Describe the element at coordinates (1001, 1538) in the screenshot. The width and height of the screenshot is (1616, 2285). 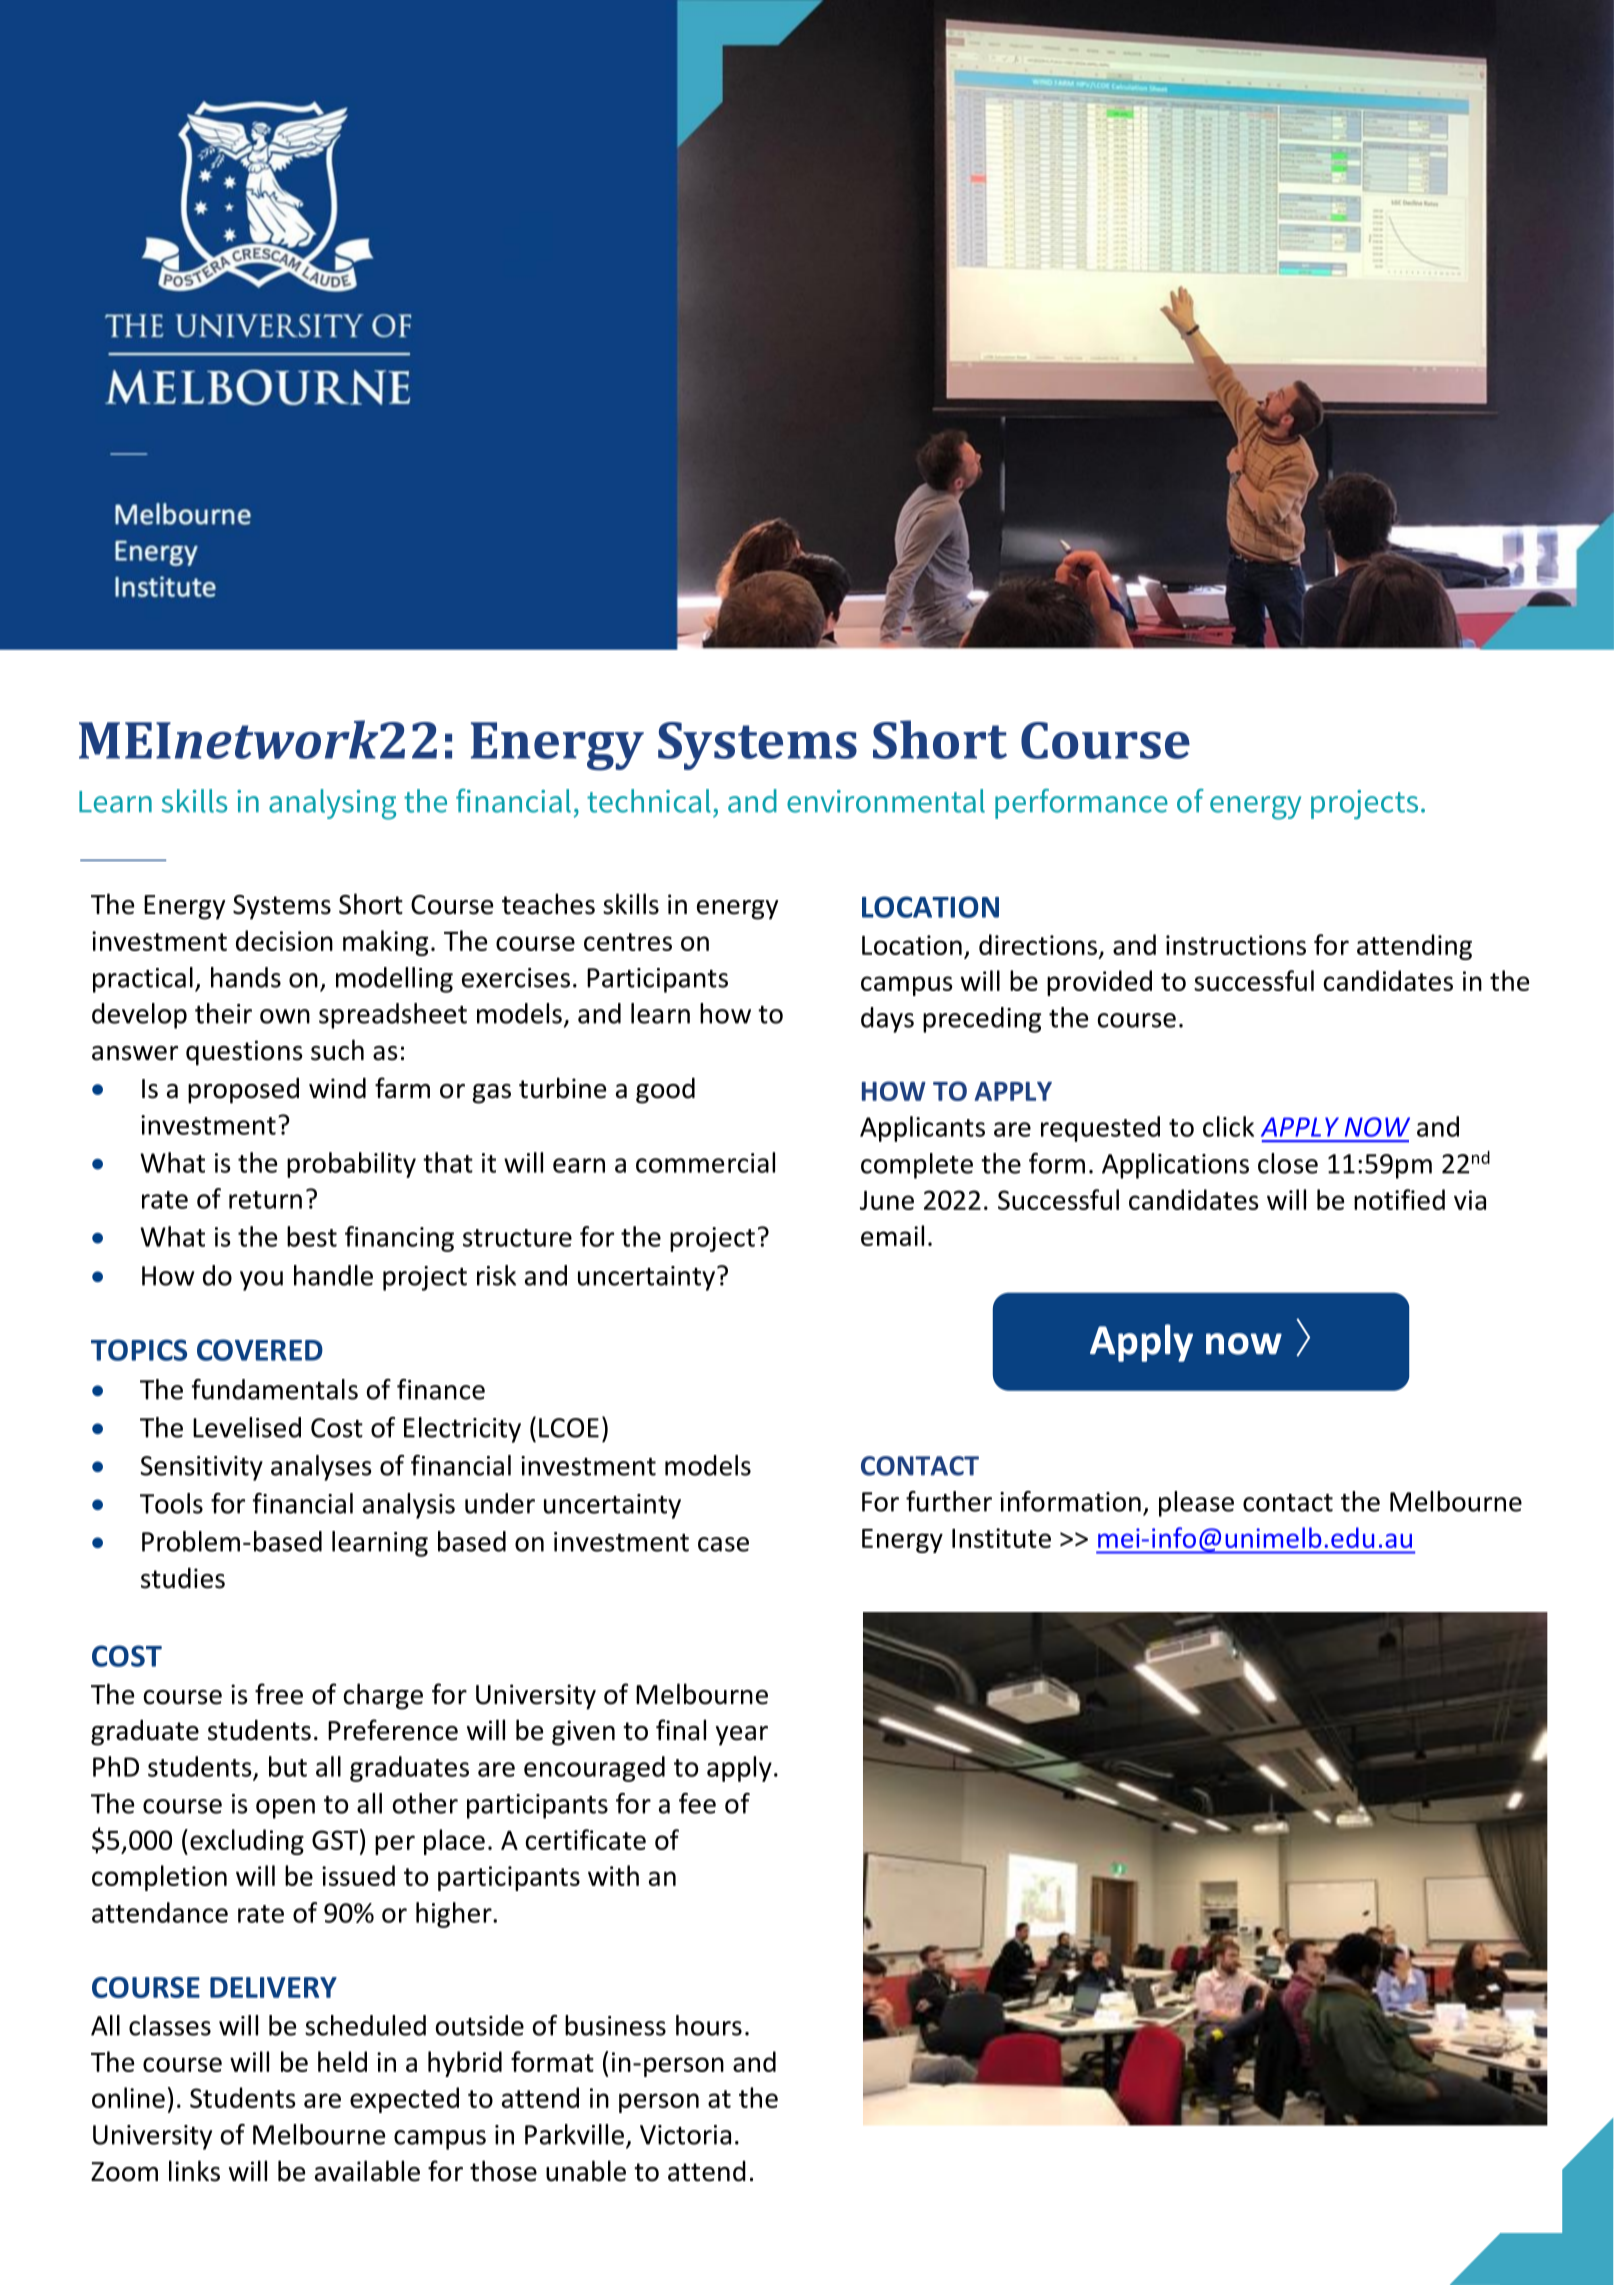
I see `Institute` at that location.
